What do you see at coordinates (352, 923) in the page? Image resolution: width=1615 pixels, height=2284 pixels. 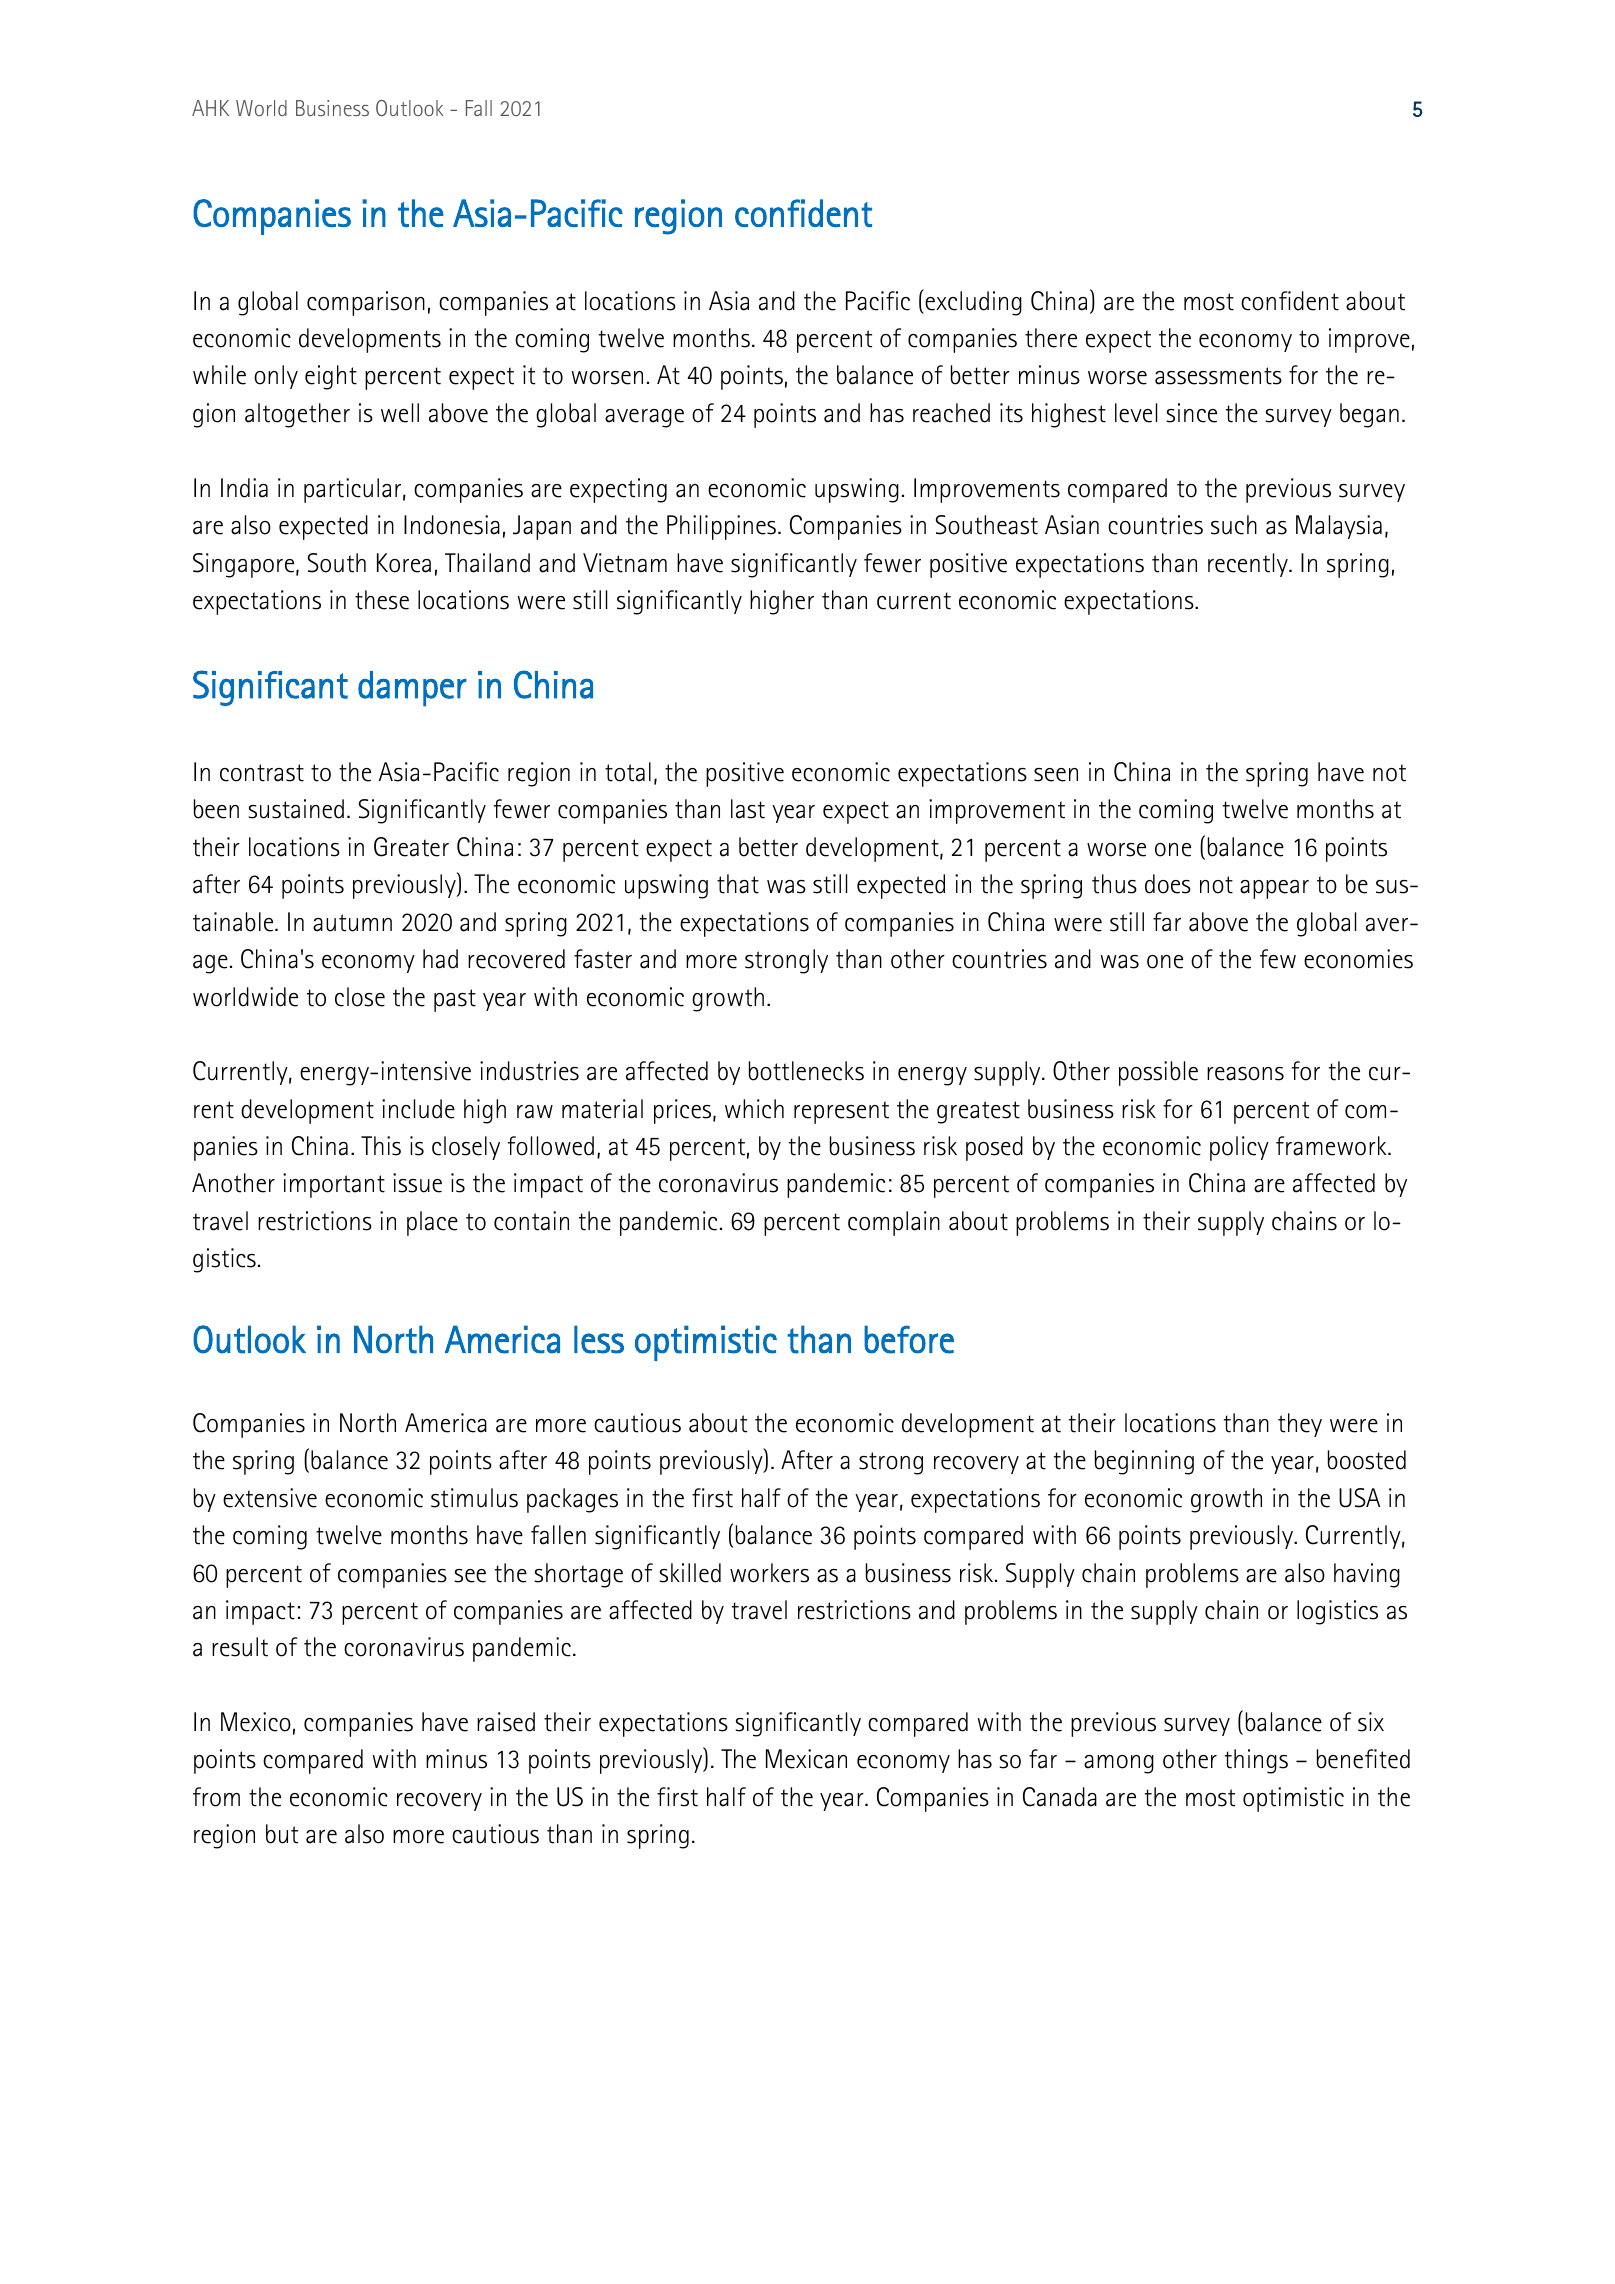 I see `autumn` at bounding box center [352, 923].
